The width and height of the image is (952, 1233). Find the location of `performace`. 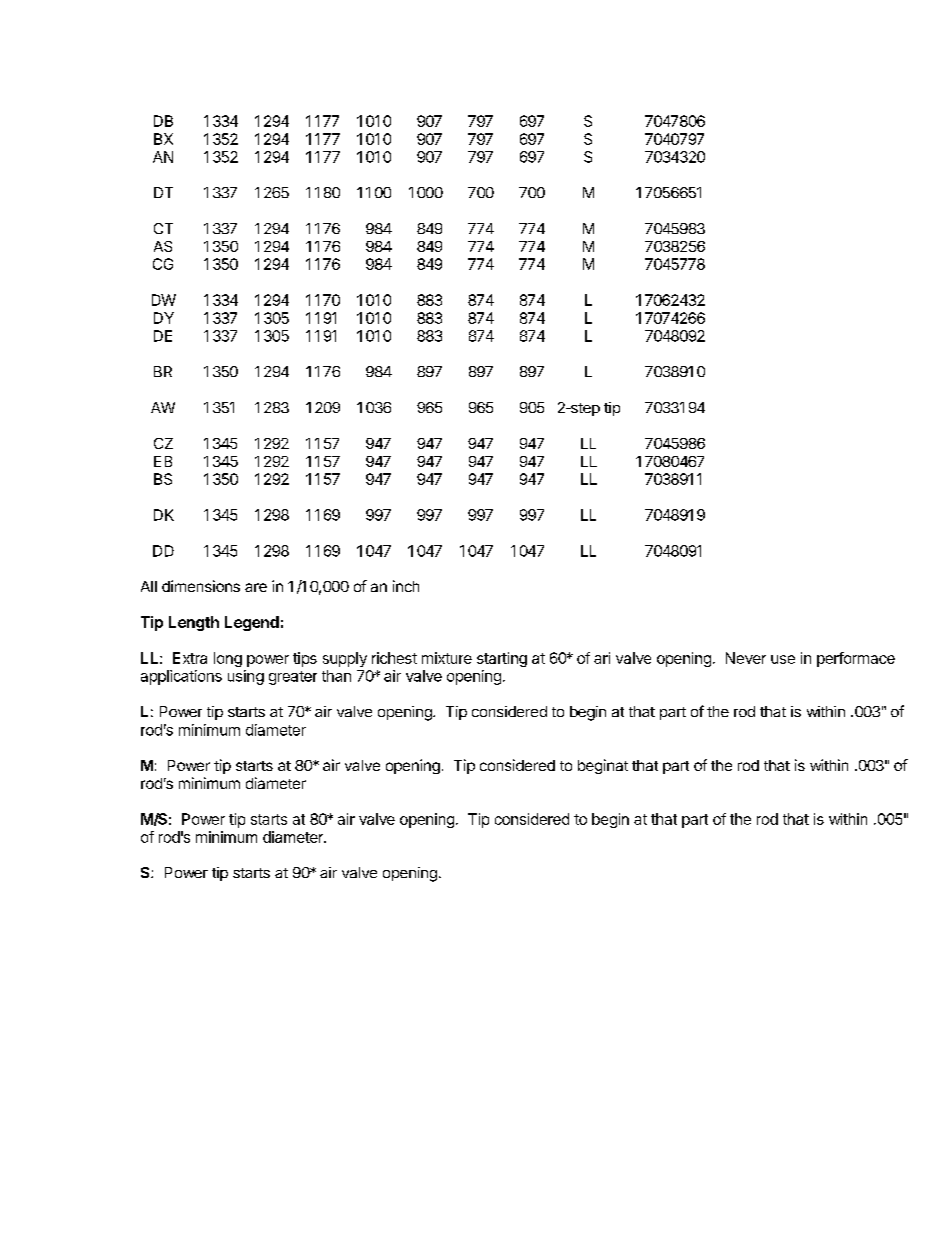

performace is located at coordinates (856, 659).
